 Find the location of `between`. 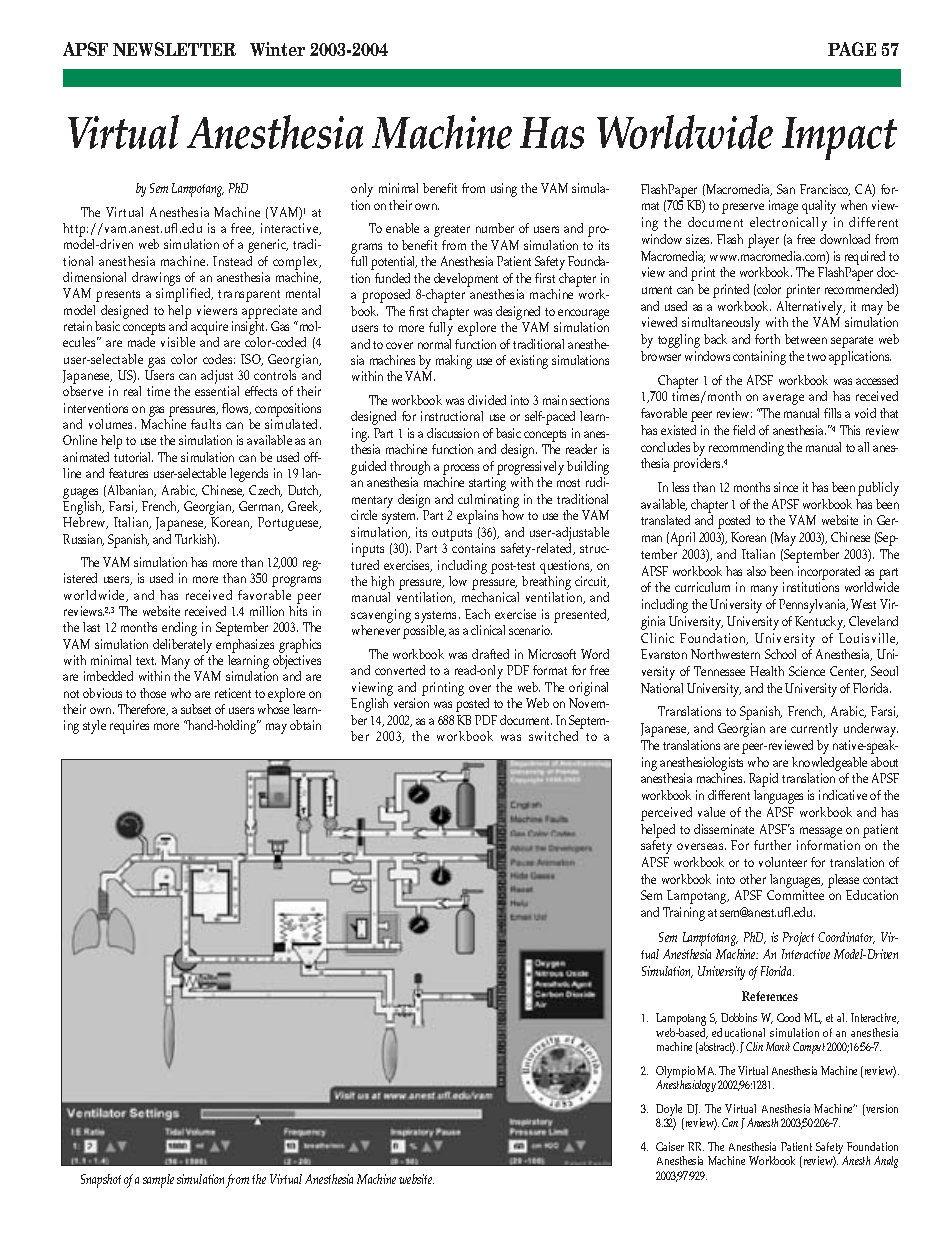

between is located at coordinates (806, 339).
